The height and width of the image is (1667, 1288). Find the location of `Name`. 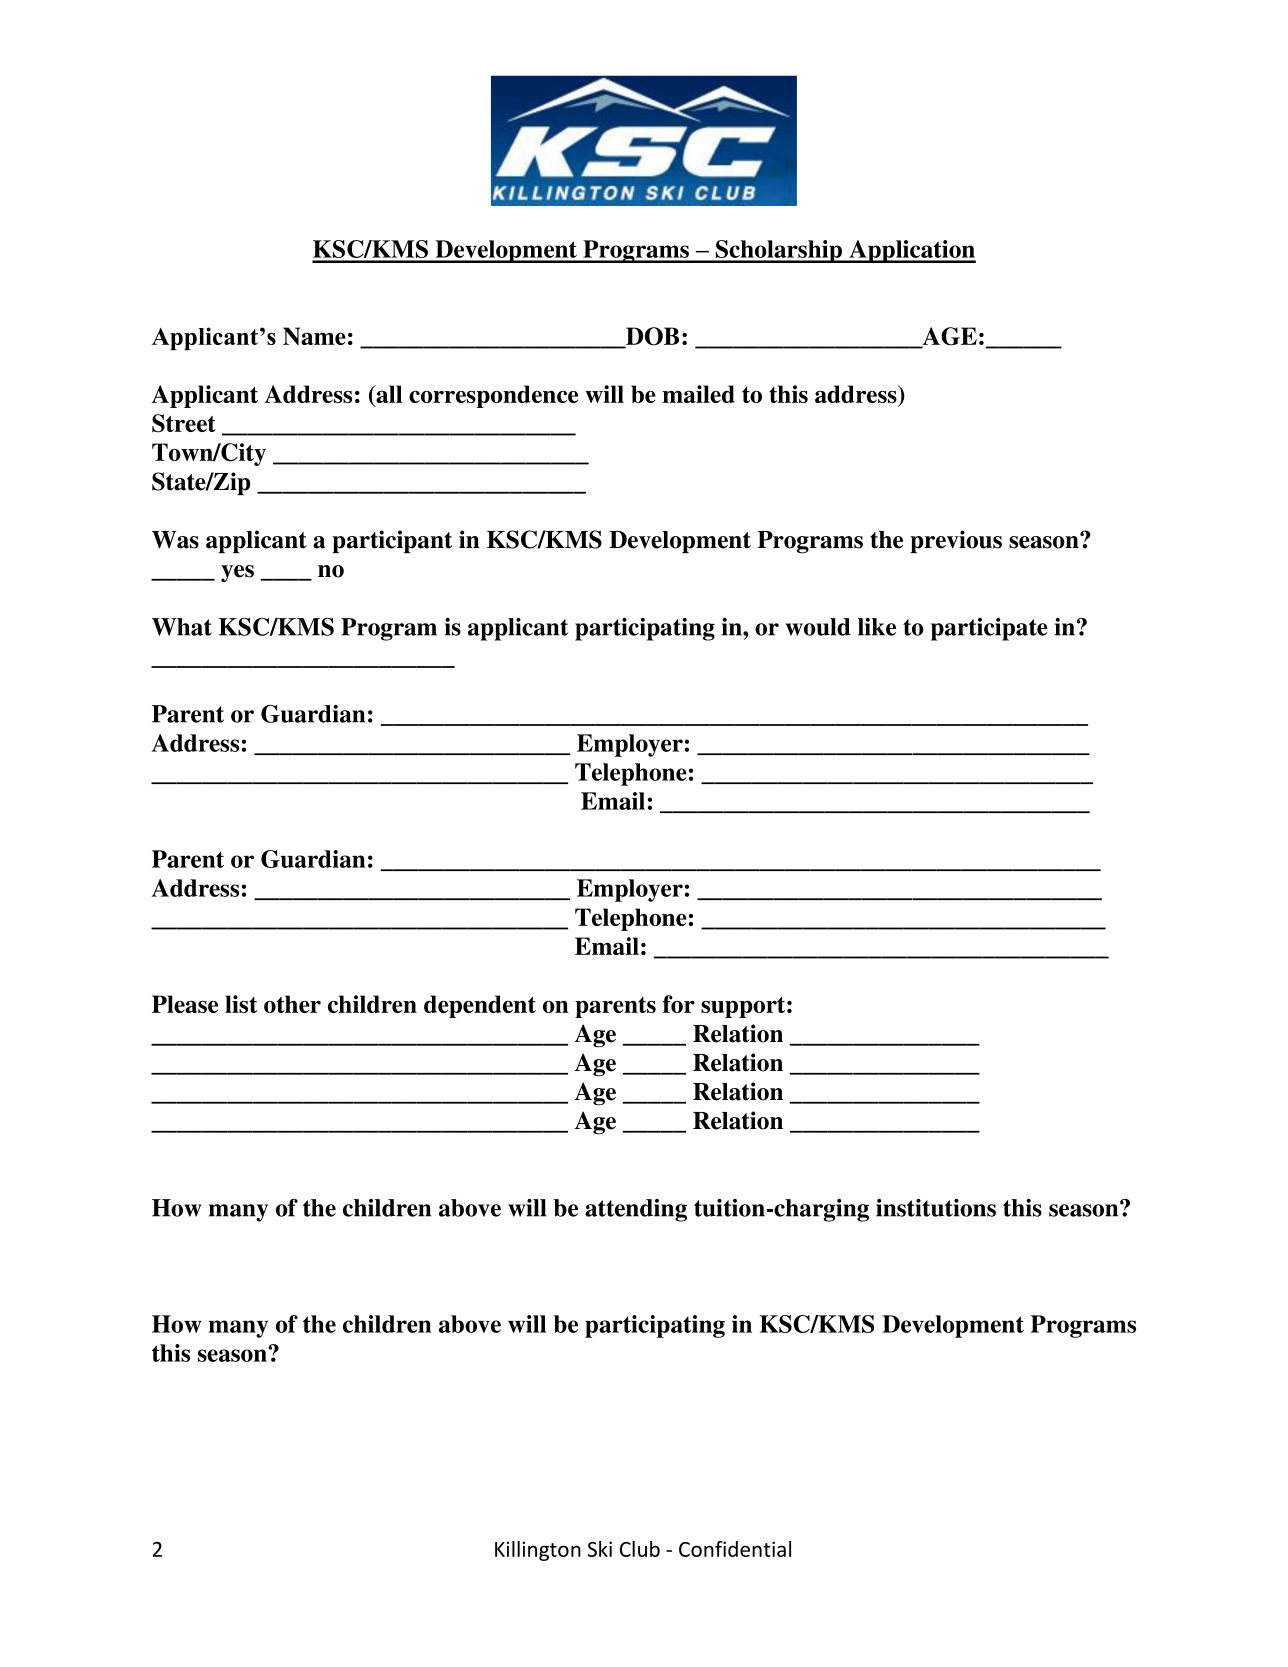

Name is located at coordinates (314, 336).
